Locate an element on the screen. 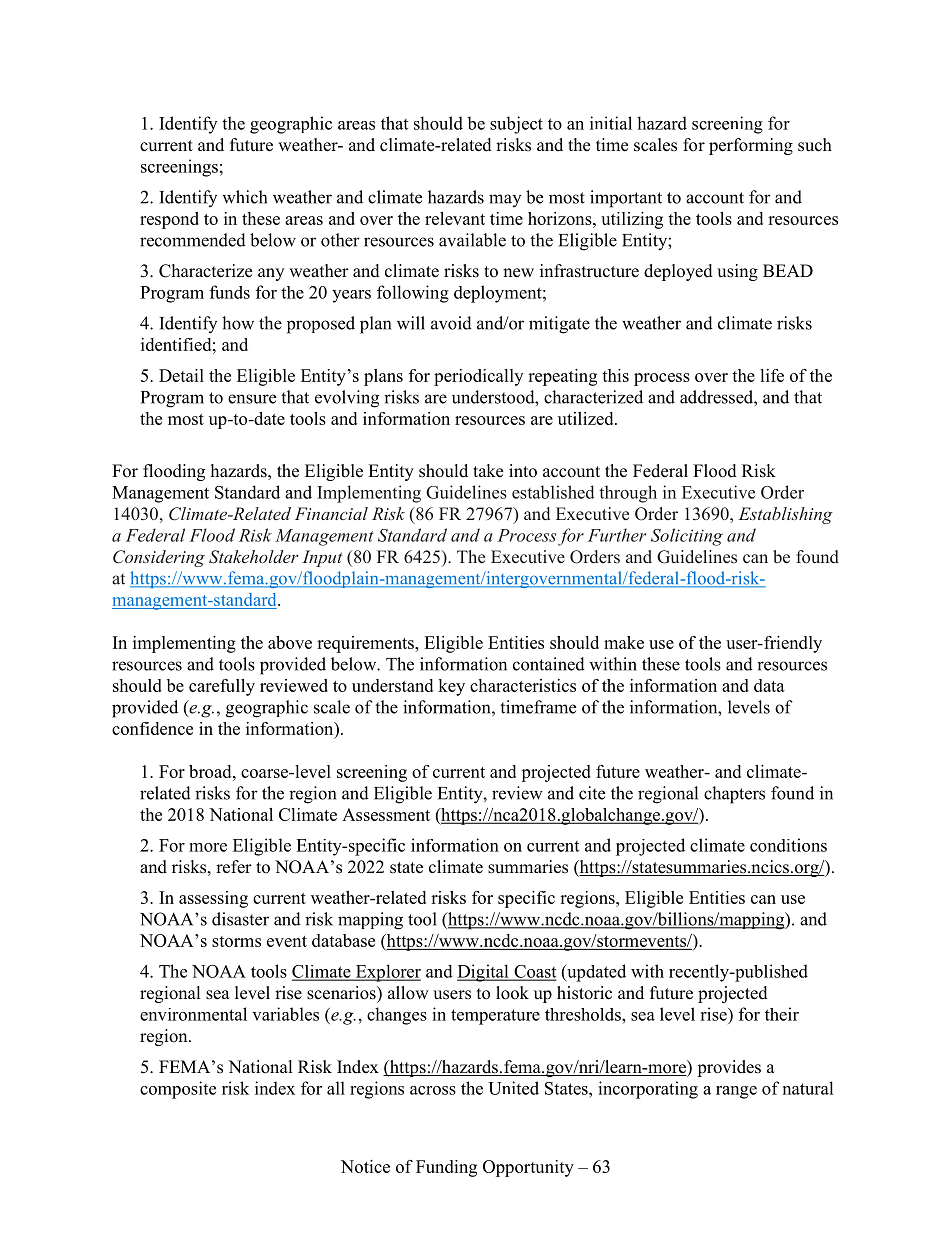 The image size is (952, 1233). Funding is located at coordinates (446, 1168).
